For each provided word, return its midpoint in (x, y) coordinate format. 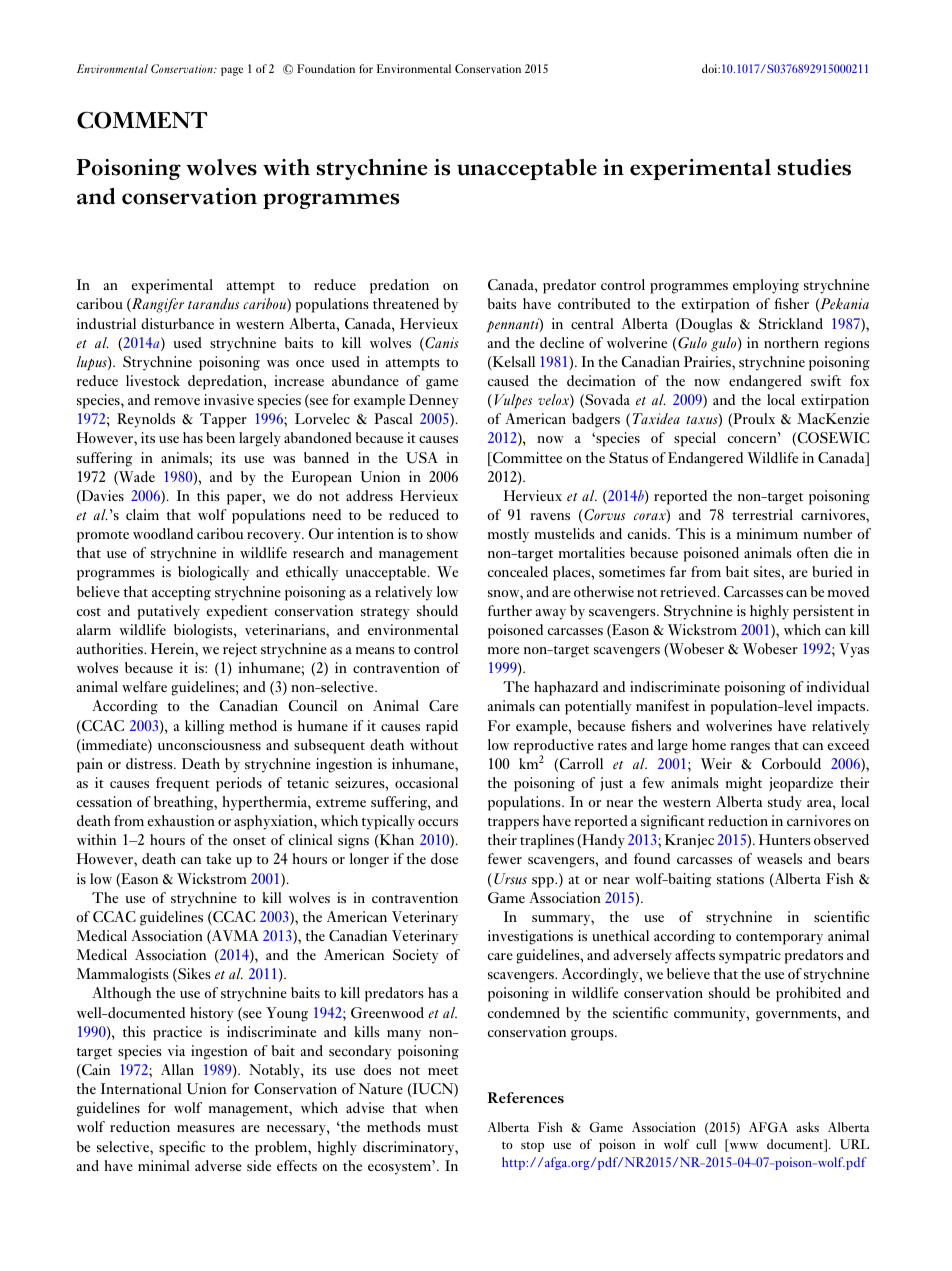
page (232, 71)
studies (814, 167)
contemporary (779, 939)
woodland (163, 533)
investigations (530, 937)
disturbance (177, 323)
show (442, 533)
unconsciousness (209, 744)
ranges (750, 748)
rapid (442, 727)
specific (182, 1148)
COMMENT (142, 120)
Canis (441, 344)
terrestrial (762, 514)
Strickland (791, 324)
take (218, 858)
